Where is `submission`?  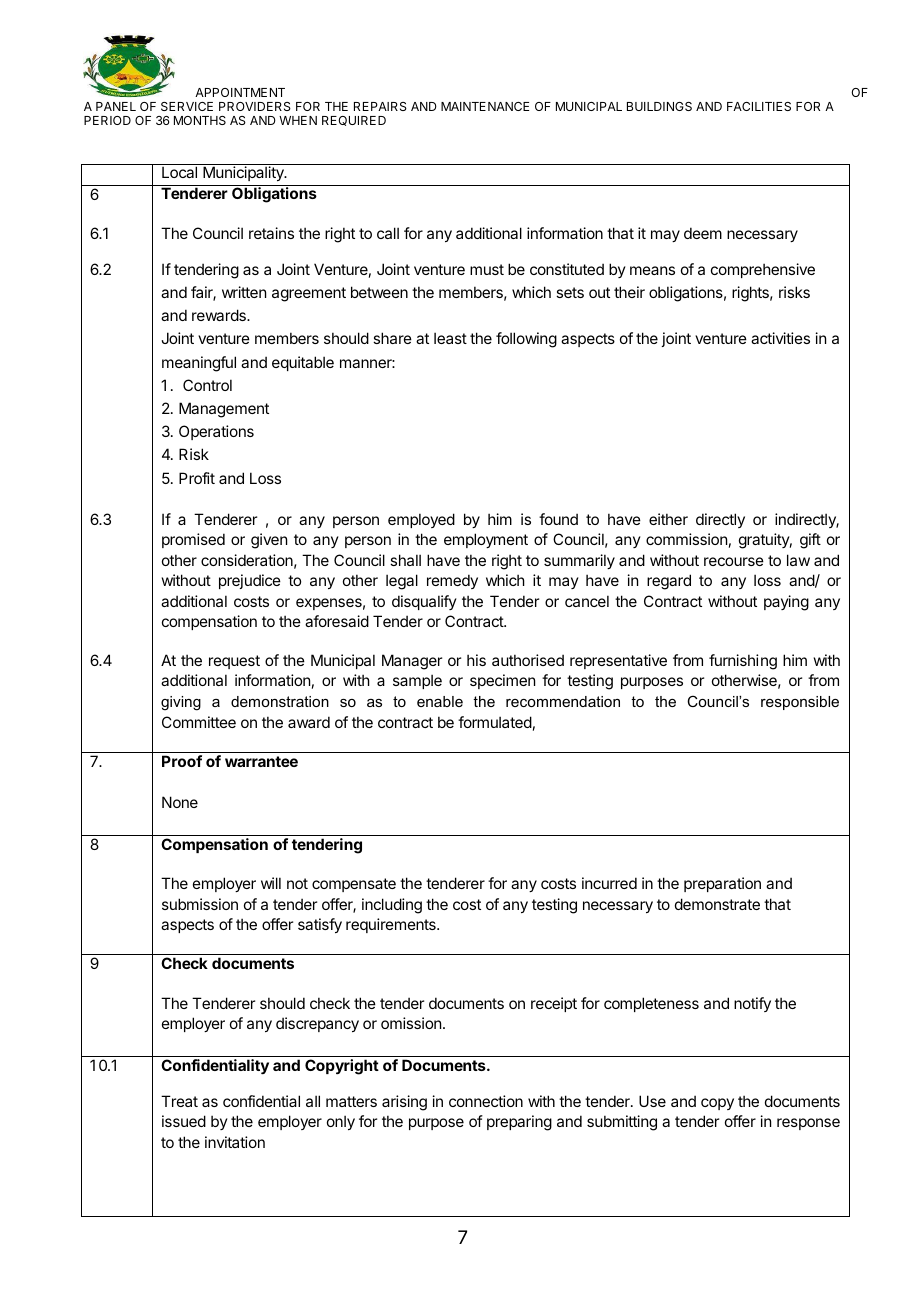 submission is located at coordinates (200, 904).
